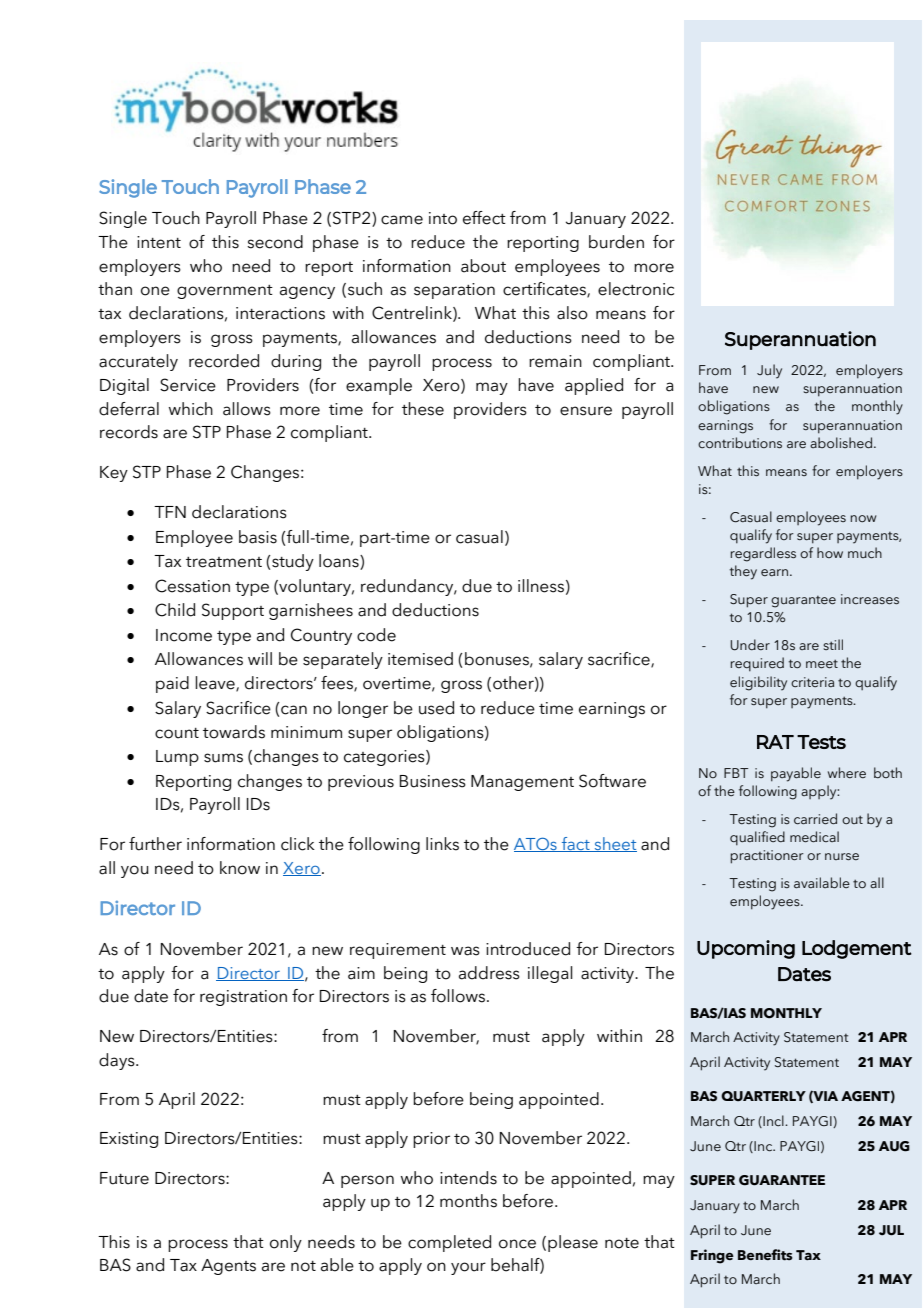 This screenshot has width=924, height=1308. I want to click on electronic, so click(636, 289).
